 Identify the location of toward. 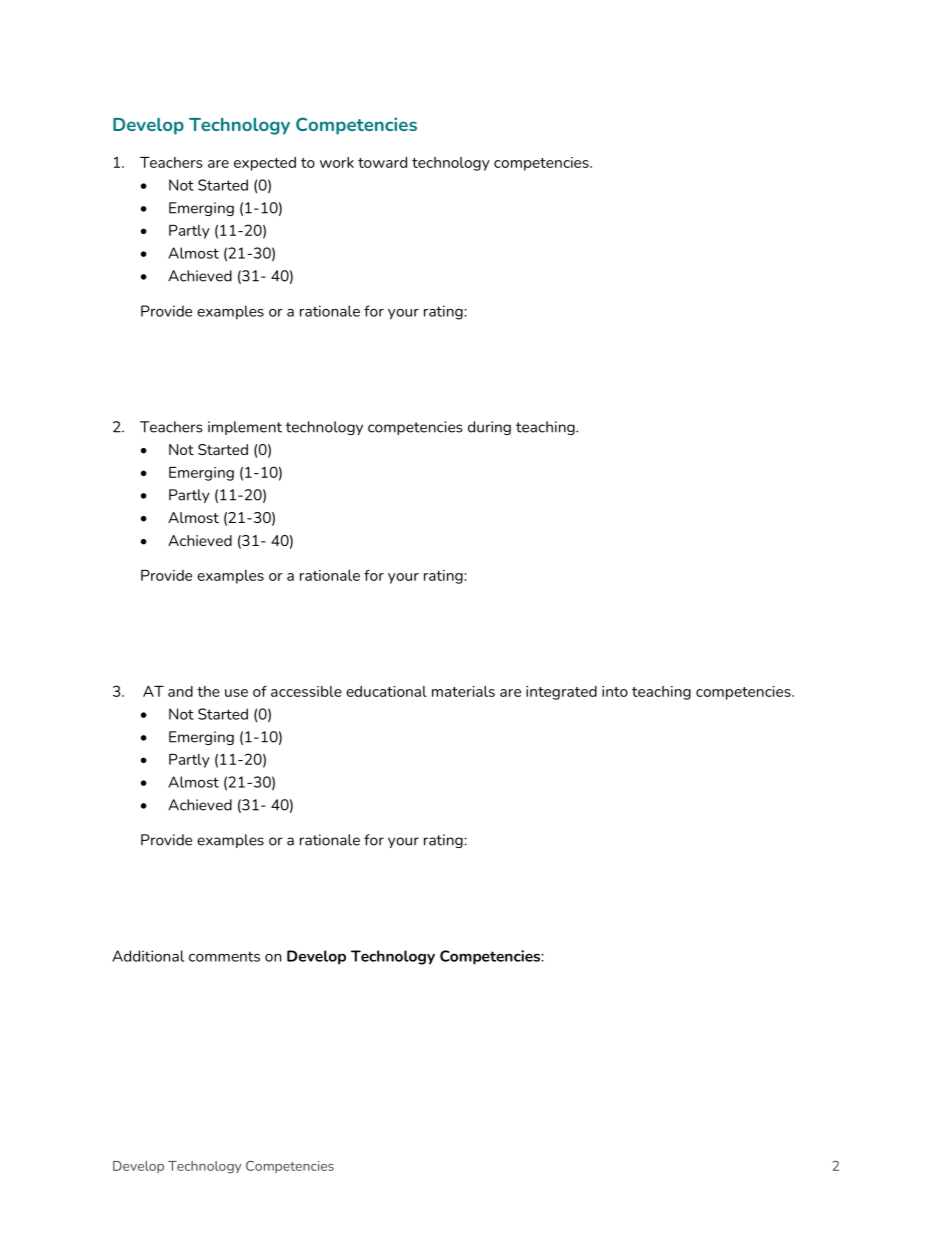
(382, 162).
